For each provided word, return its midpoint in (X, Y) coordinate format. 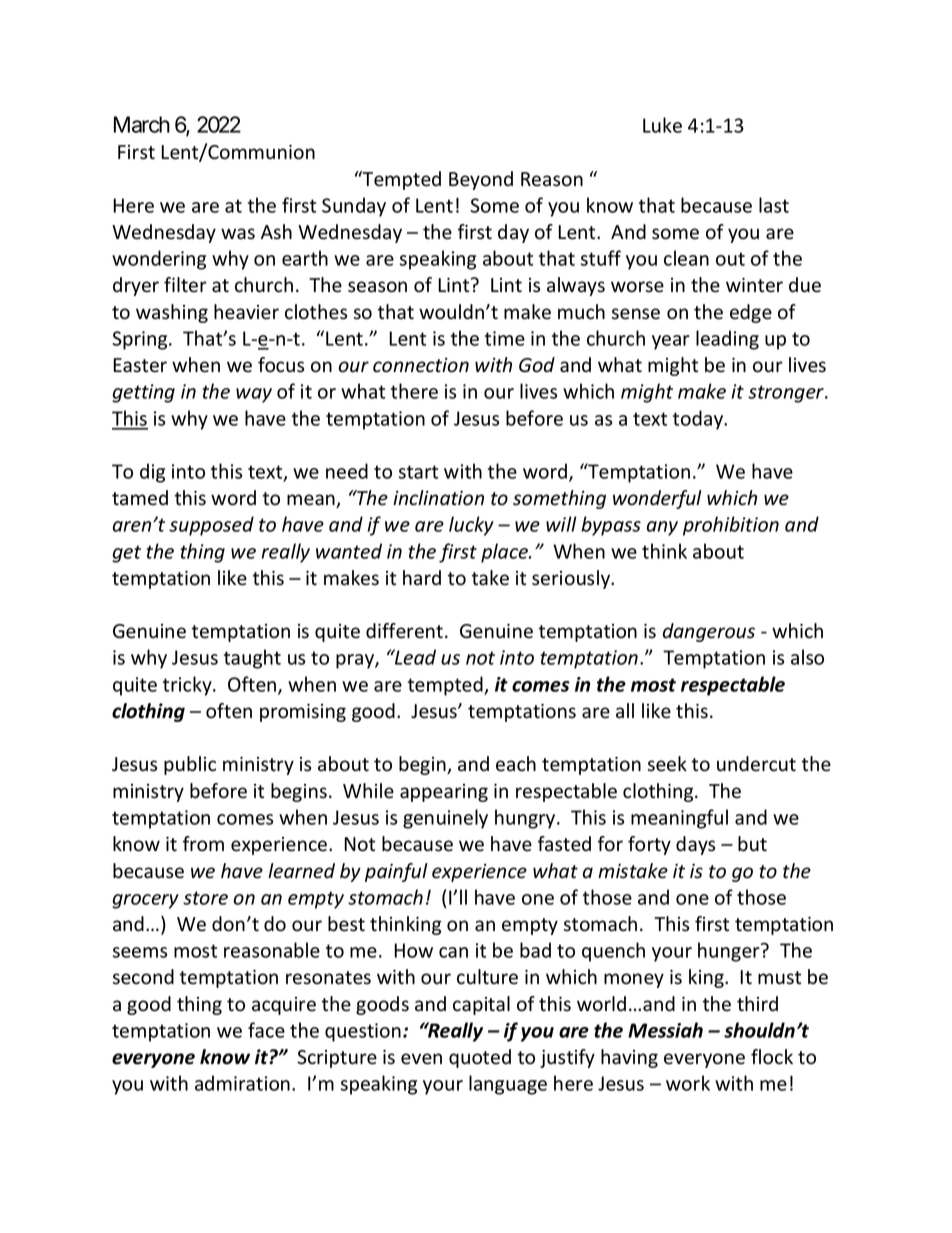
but (752, 844)
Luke (662, 125)
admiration (242, 1083)
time (505, 338)
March (142, 124)
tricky (188, 686)
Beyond (481, 180)
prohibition (731, 526)
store (205, 898)
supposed (211, 526)
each (516, 764)
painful (396, 872)
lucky (471, 526)
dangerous (709, 632)
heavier (246, 312)
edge (751, 313)
